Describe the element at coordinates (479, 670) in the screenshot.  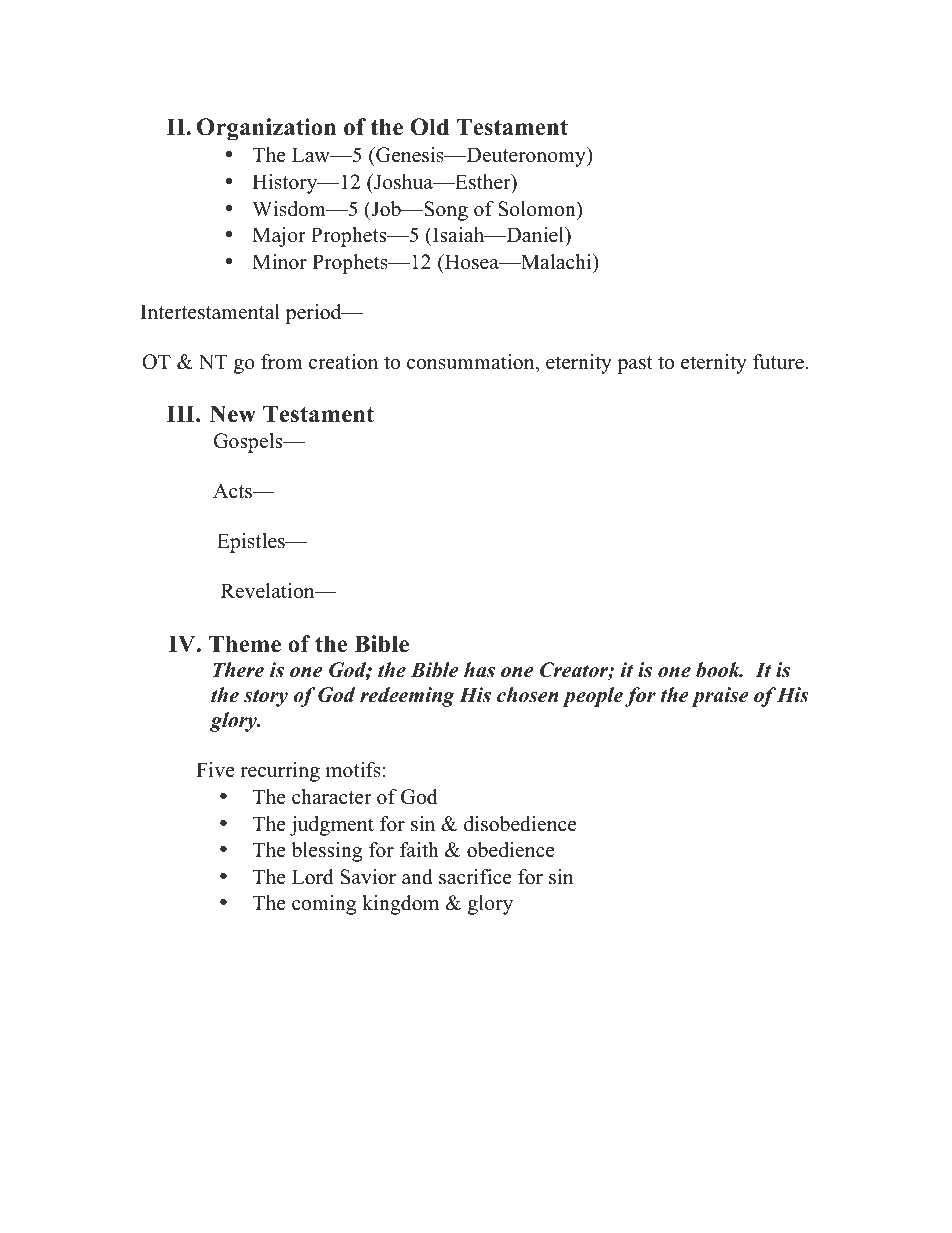
I see `has` at that location.
